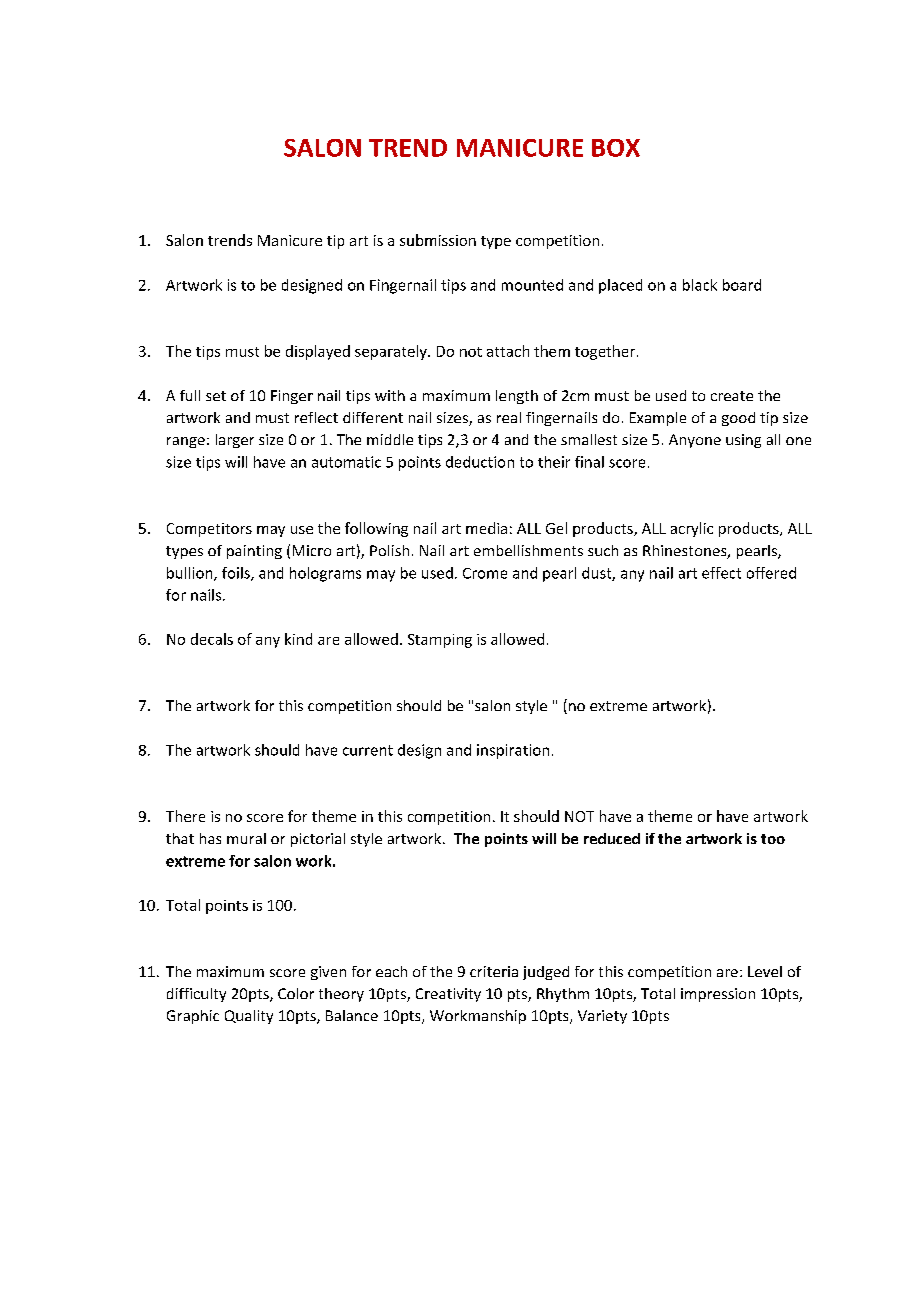 Image resolution: width=924 pixels, height=1308 pixels. Describe the element at coordinates (721, 573) in the document. I see `effect` at that location.
